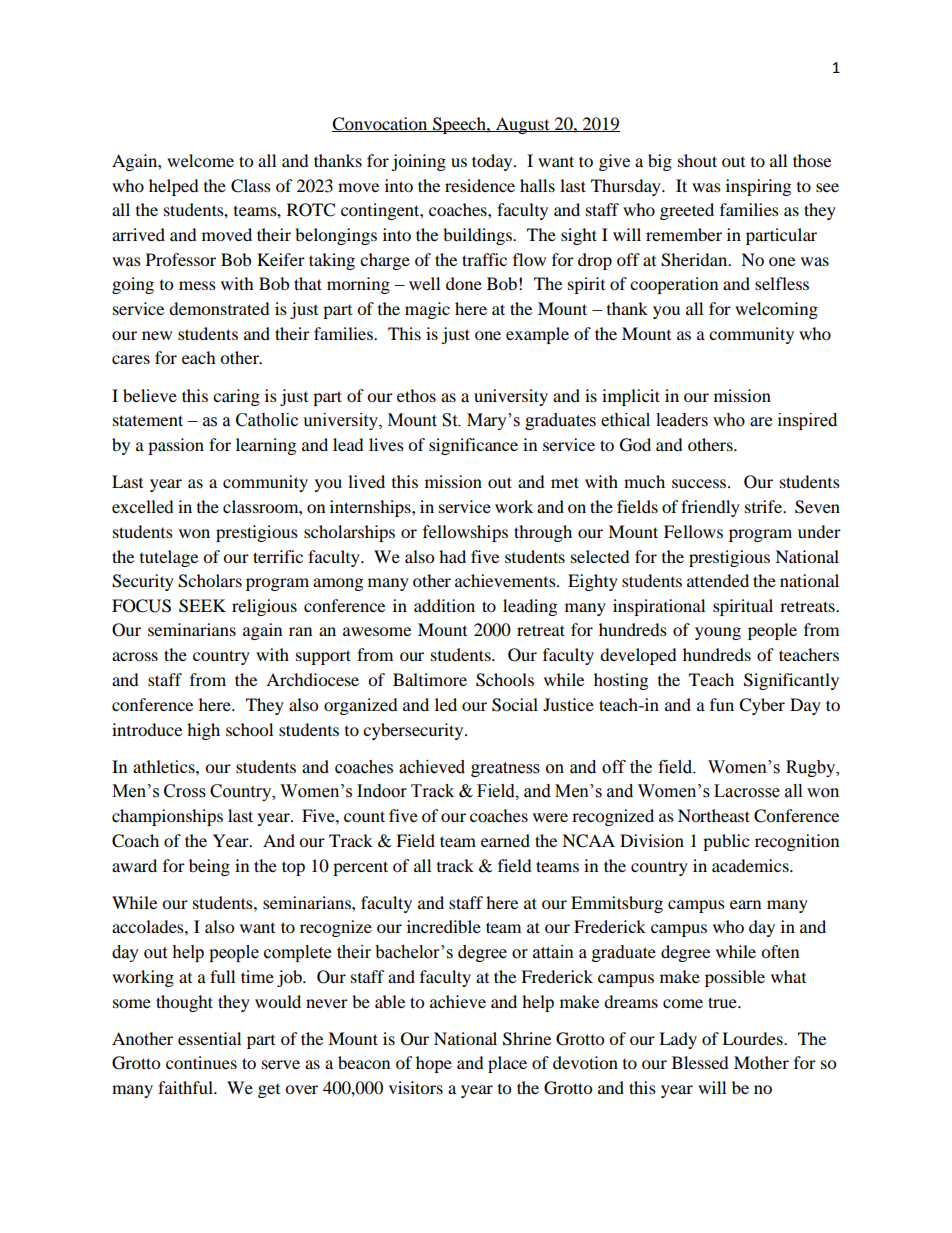 Image resolution: width=952 pixels, height=1233 pixels. I want to click on continues, so click(201, 1062).
